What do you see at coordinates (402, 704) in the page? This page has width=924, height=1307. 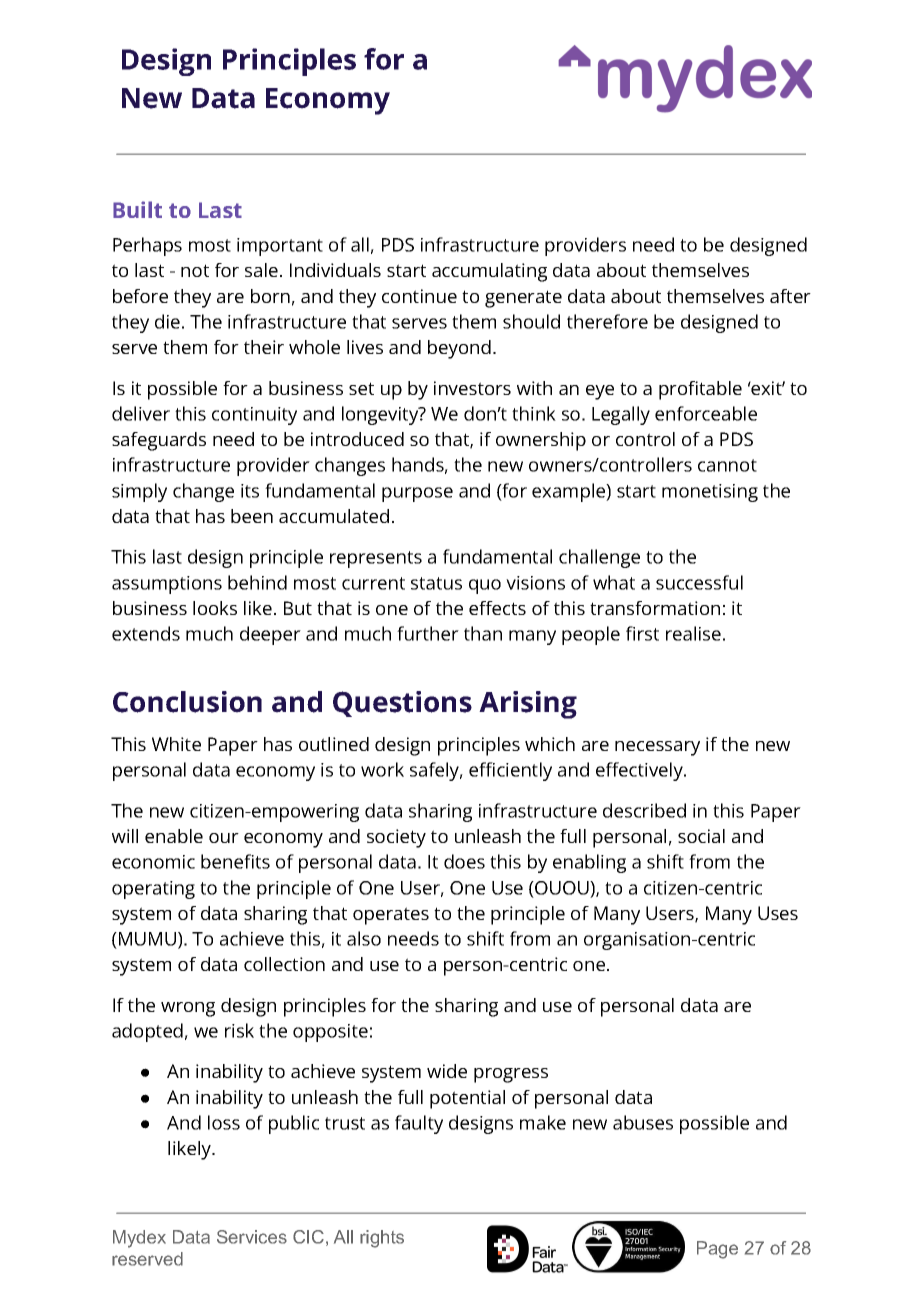 I see `Questions` at bounding box center [402, 704].
